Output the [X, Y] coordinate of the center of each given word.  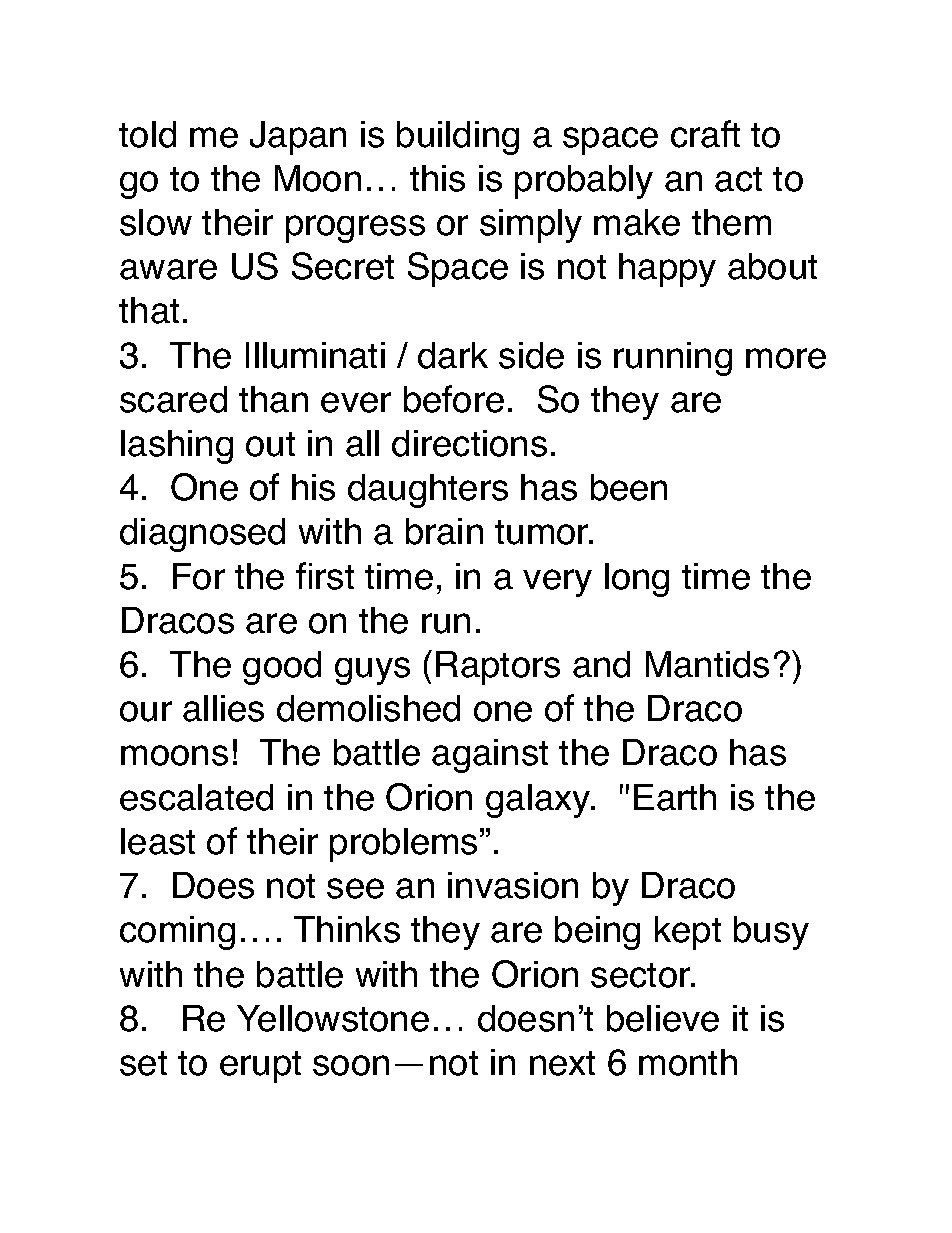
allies [223, 708]
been [629, 487]
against [490, 756]
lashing [177, 447]
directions [469, 443]
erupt [260, 1067]
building [458, 138]
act [738, 179]
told [147, 134]
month [688, 1062]
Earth [675, 797]
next [562, 1063]
